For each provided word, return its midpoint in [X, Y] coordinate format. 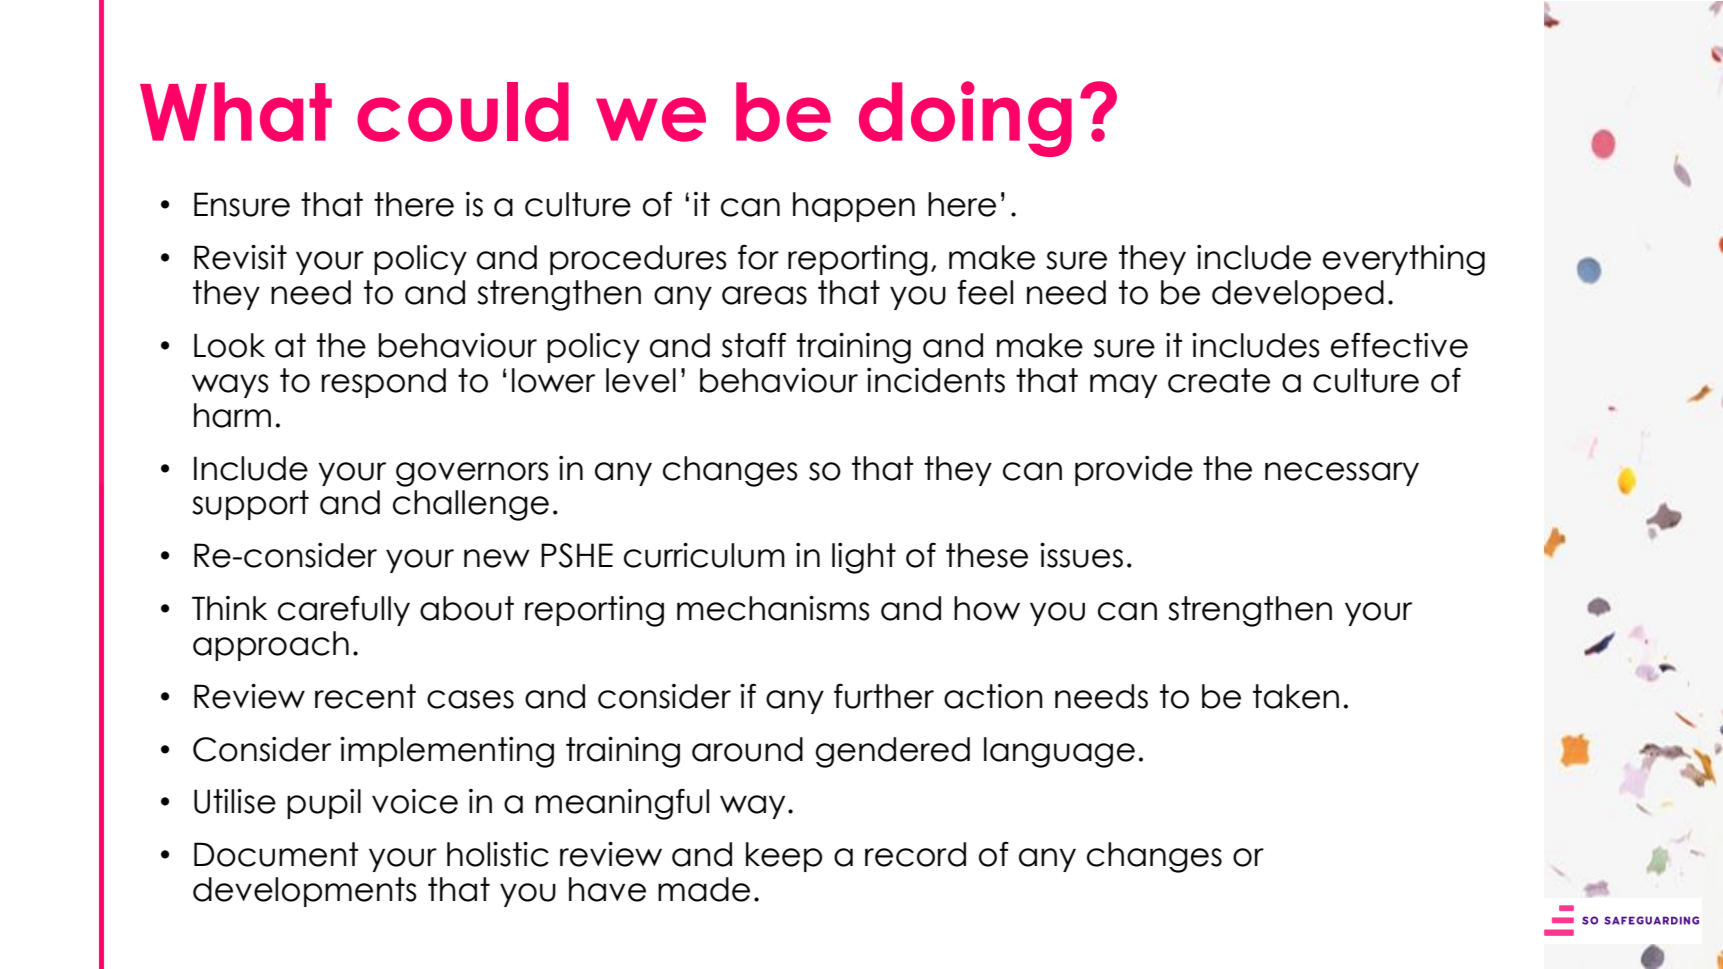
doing [965, 119]
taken [1296, 696]
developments [305, 892]
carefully [344, 610]
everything [1404, 260]
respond [384, 383]
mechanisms [773, 608]
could [463, 112]
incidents [936, 380]
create [1219, 380]
